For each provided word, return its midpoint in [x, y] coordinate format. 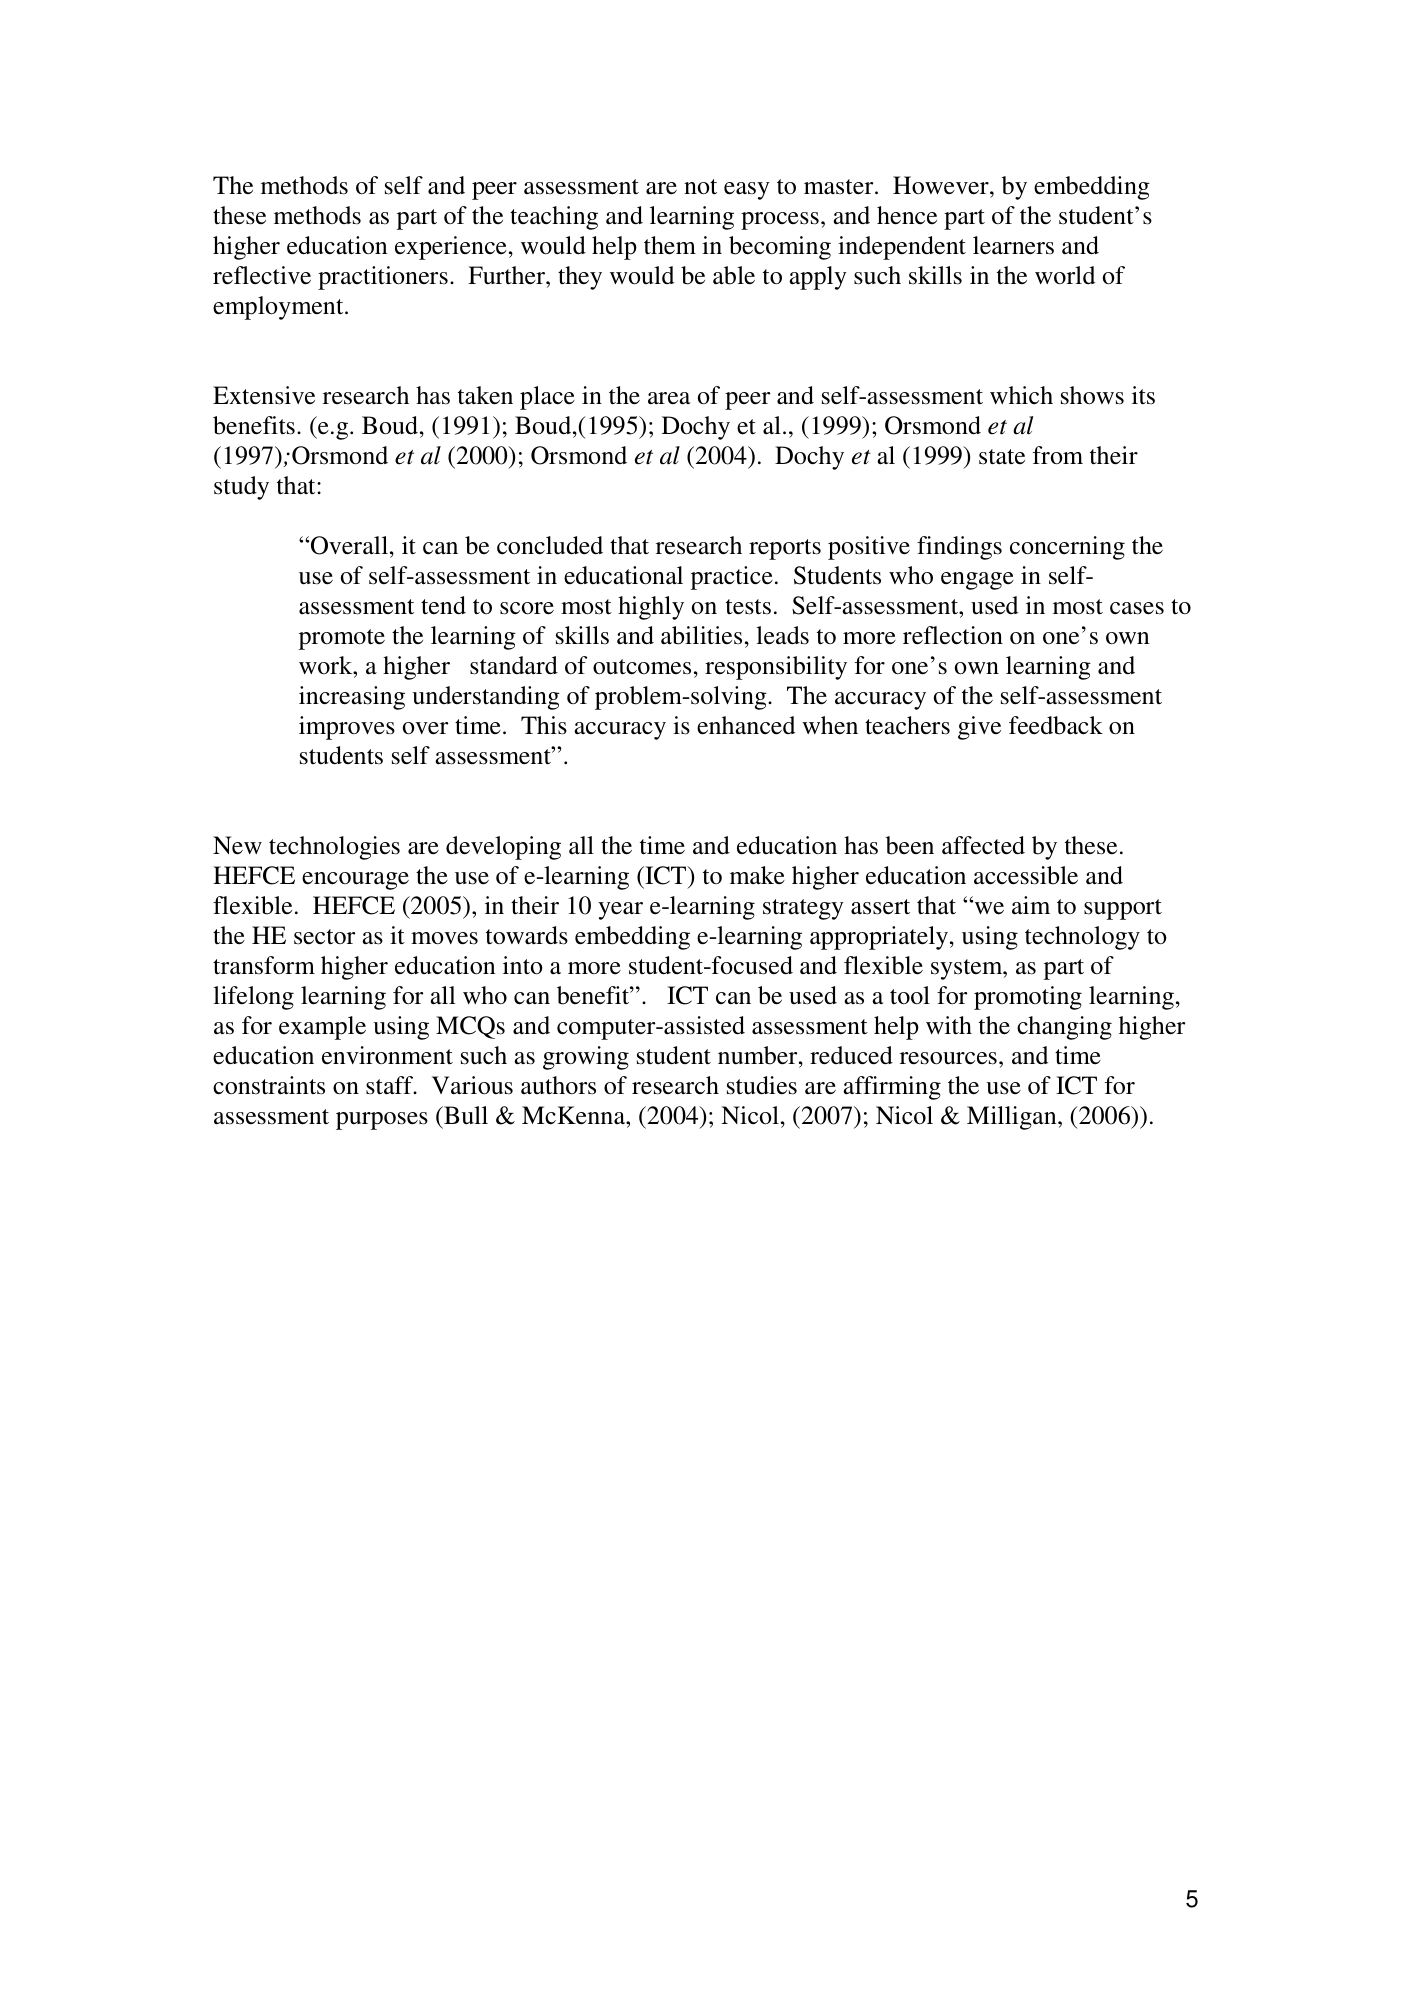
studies [762, 1085]
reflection [953, 635]
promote [342, 639]
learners [1013, 245]
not [700, 187]
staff [391, 1085]
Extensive [264, 395]
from [1058, 455]
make [757, 875]
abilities [701, 635]
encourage [355, 881]
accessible [1026, 875]
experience [451, 248]
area [669, 398]
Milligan [1013, 1118]
